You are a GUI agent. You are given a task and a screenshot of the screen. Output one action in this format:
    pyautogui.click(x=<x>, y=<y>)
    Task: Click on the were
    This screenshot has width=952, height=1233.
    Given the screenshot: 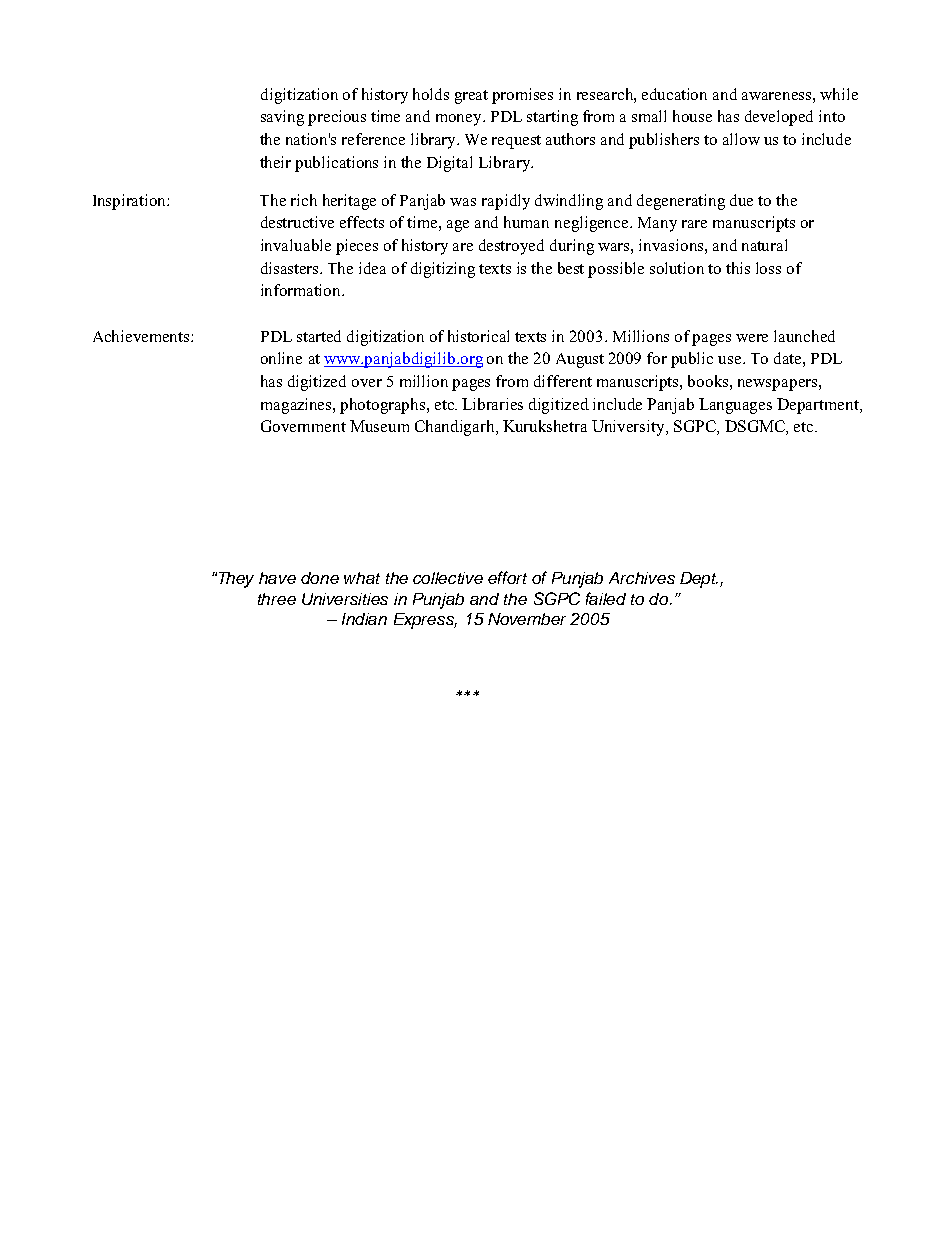 What is the action you would take?
    pyautogui.click(x=752, y=338)
